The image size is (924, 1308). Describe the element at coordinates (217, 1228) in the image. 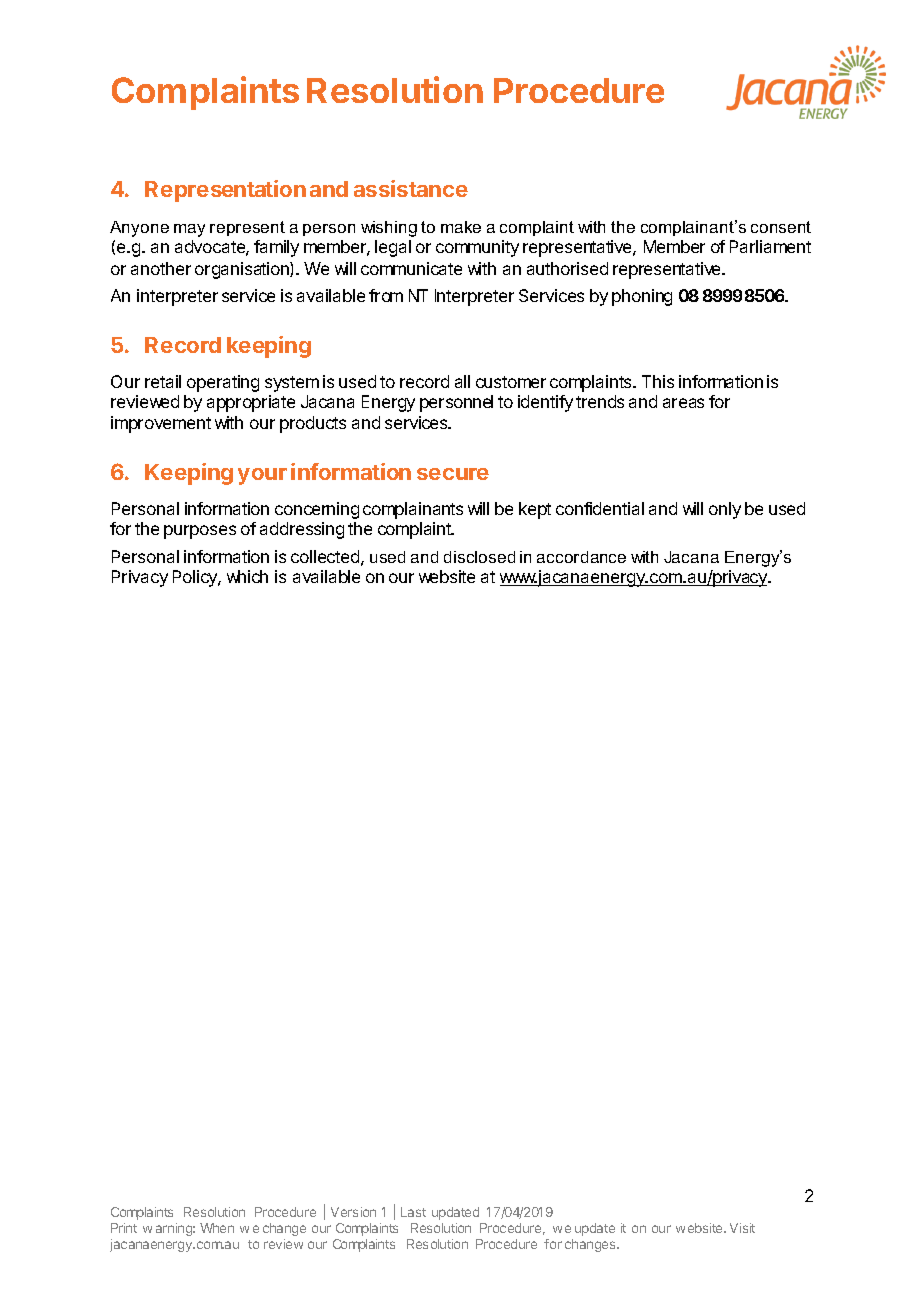

I see `When` at that location.
